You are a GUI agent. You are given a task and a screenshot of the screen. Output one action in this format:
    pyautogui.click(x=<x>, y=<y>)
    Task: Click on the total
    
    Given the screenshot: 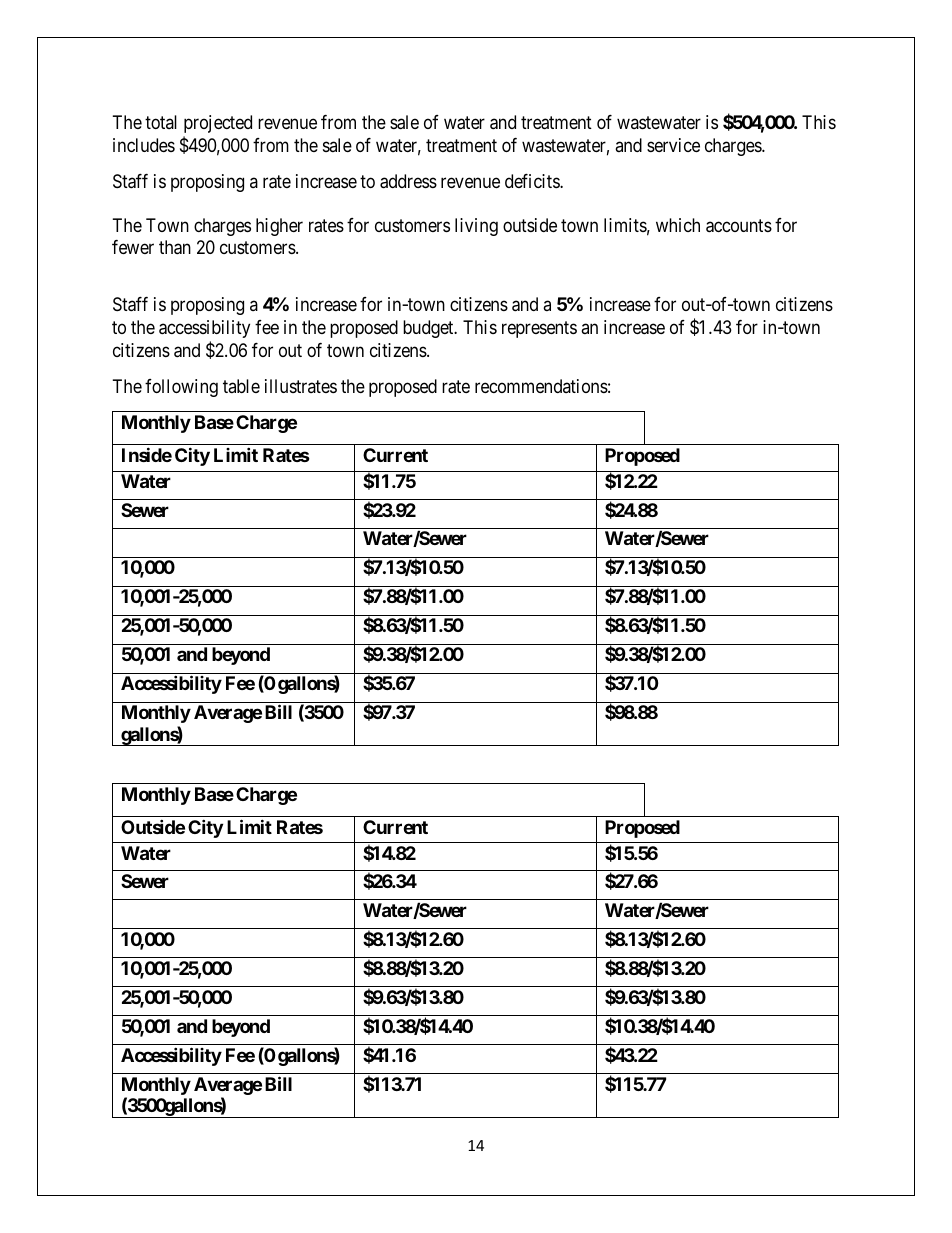 What is the action you would take?
    pyautogui.click(x=161, y=122)
